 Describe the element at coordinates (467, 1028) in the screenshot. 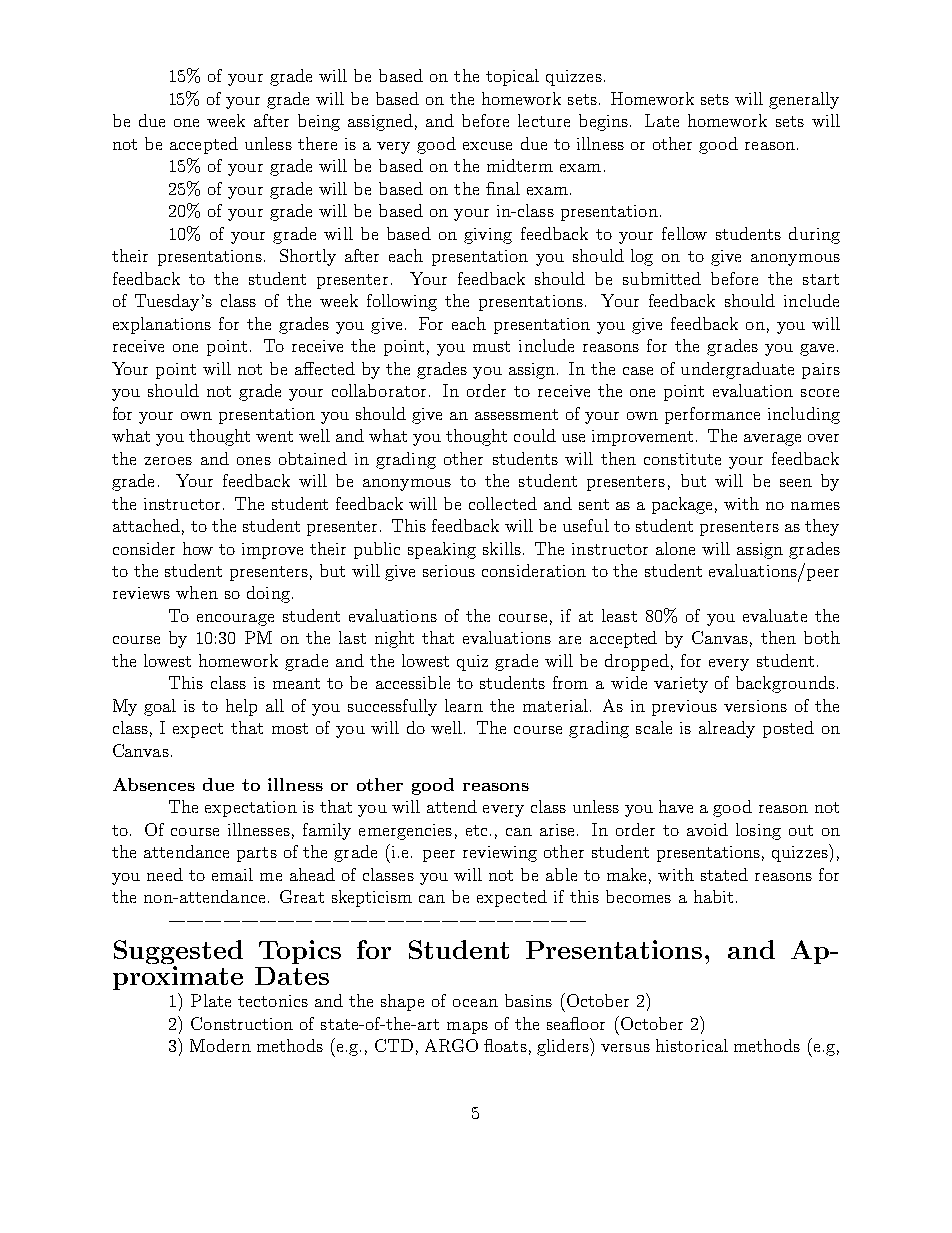

I see `maps` at that location.
